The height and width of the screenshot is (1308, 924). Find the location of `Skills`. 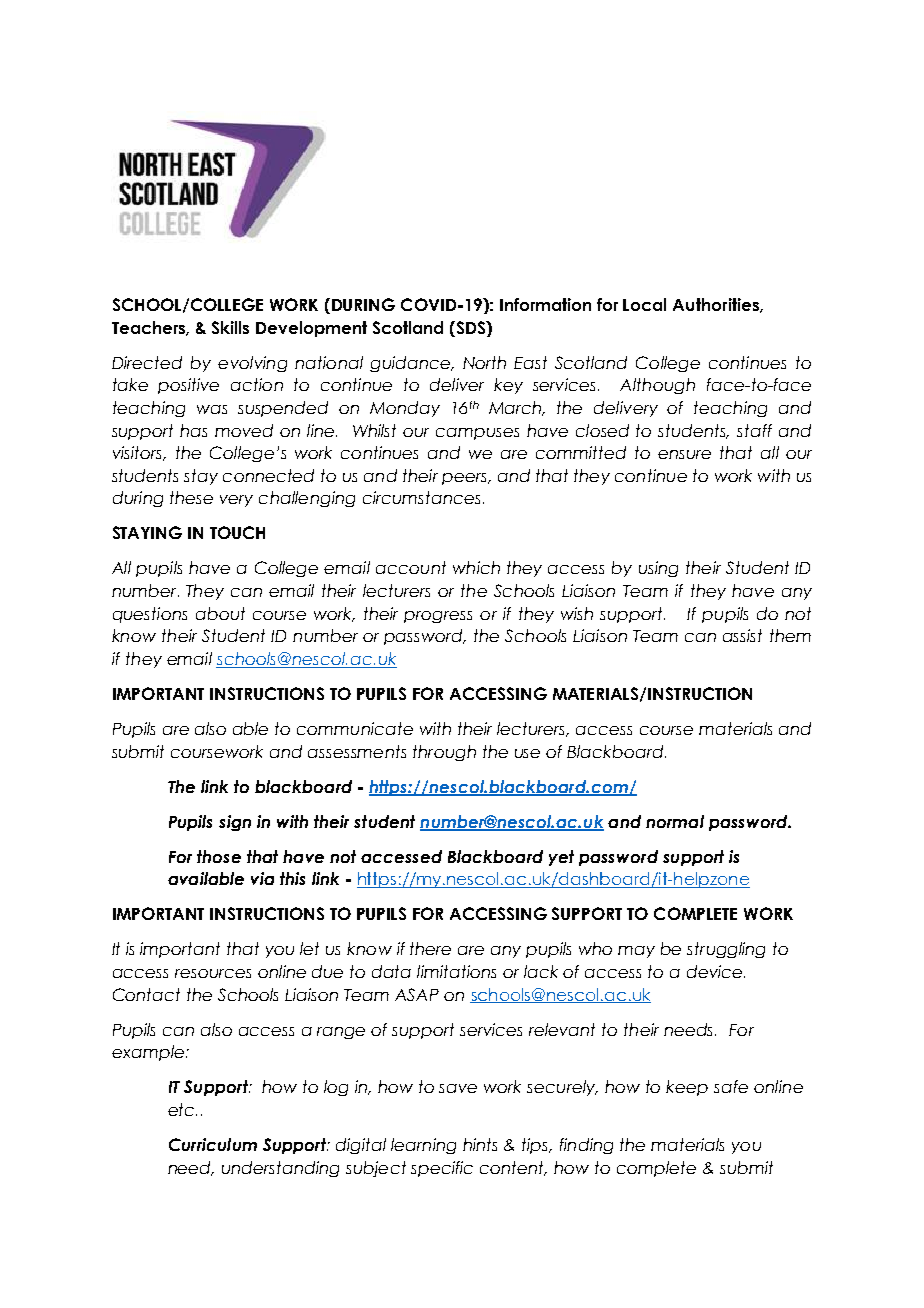

Skills is located at coordinates (230, 327).
